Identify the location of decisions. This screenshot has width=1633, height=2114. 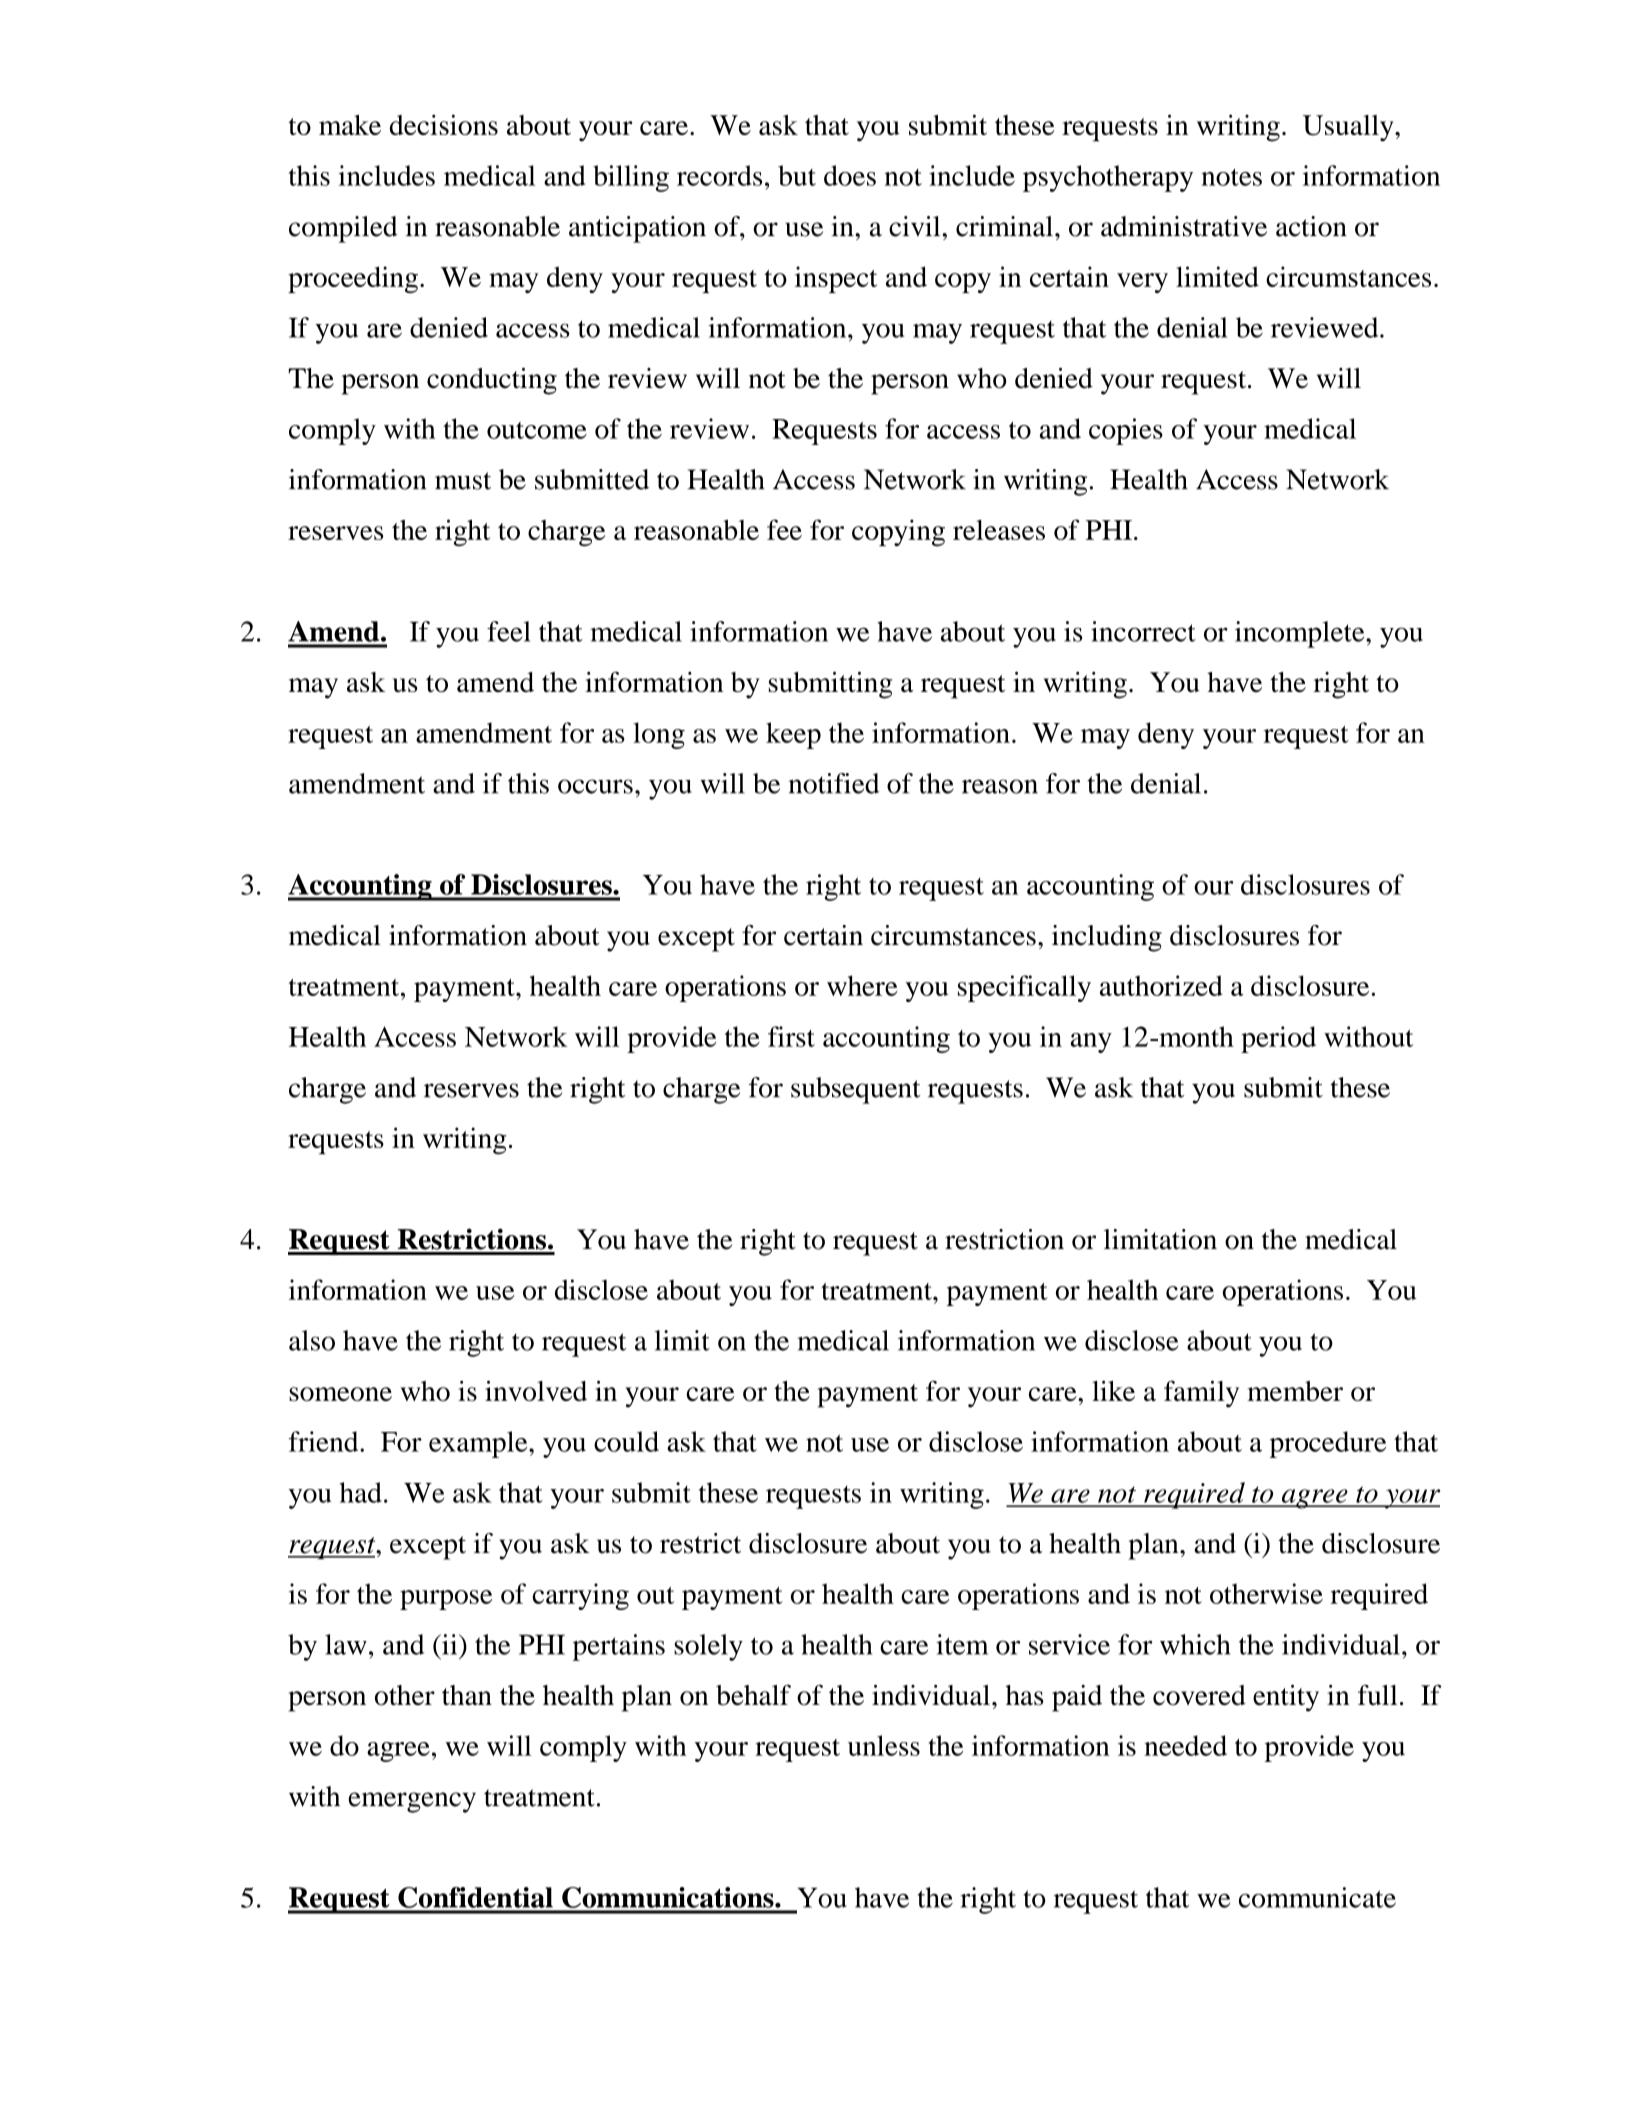
(444, 124).
